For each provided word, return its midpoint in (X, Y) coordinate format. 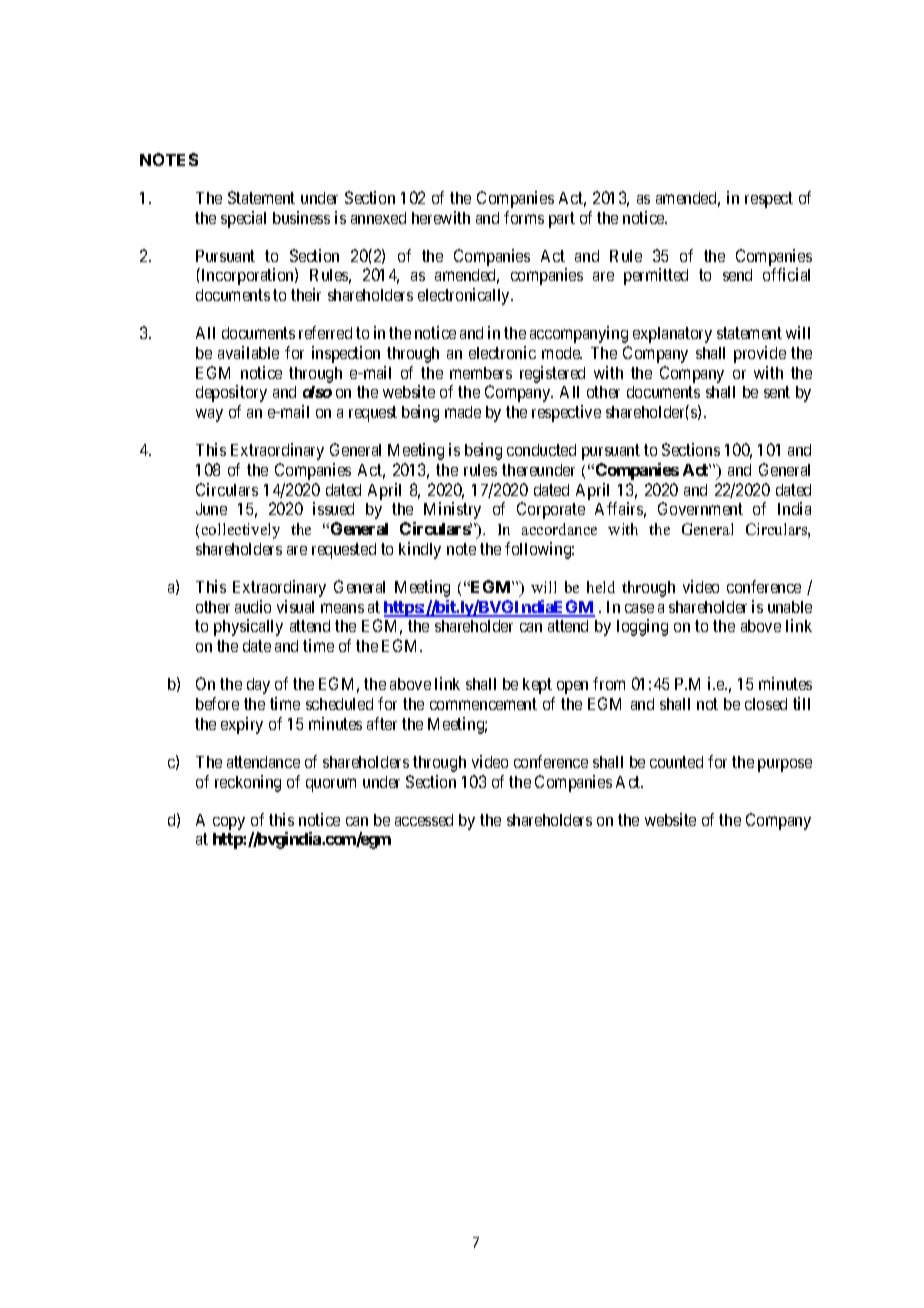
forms (524, 217)
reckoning (248, 783)
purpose (785, 765)
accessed (424, 820)
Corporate (551, 510)
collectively (241, 531)
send (737, 275)
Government (700, 508)
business (301, 217)
